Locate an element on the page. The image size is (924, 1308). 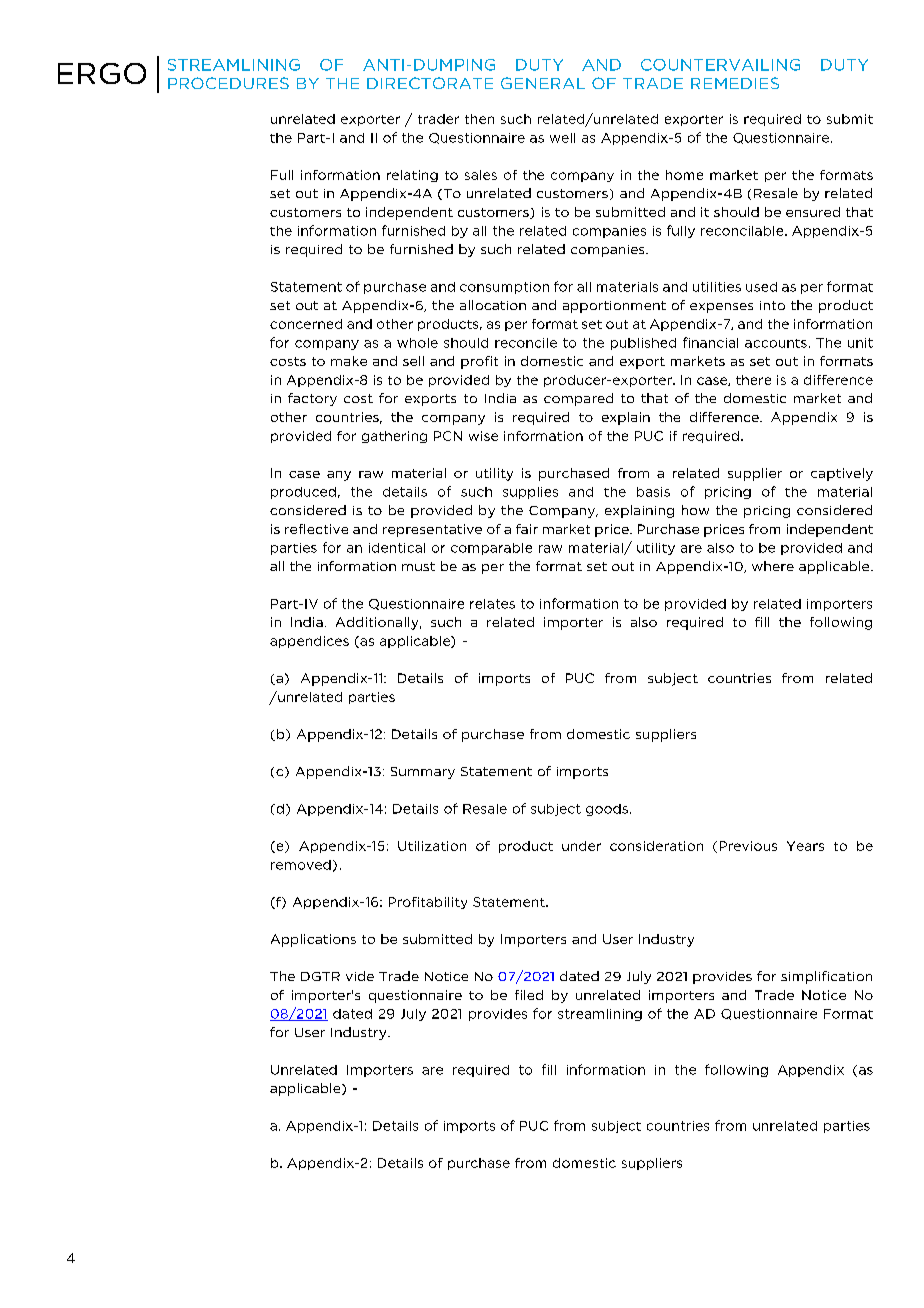
factory is located at coordinates (312, 399).
